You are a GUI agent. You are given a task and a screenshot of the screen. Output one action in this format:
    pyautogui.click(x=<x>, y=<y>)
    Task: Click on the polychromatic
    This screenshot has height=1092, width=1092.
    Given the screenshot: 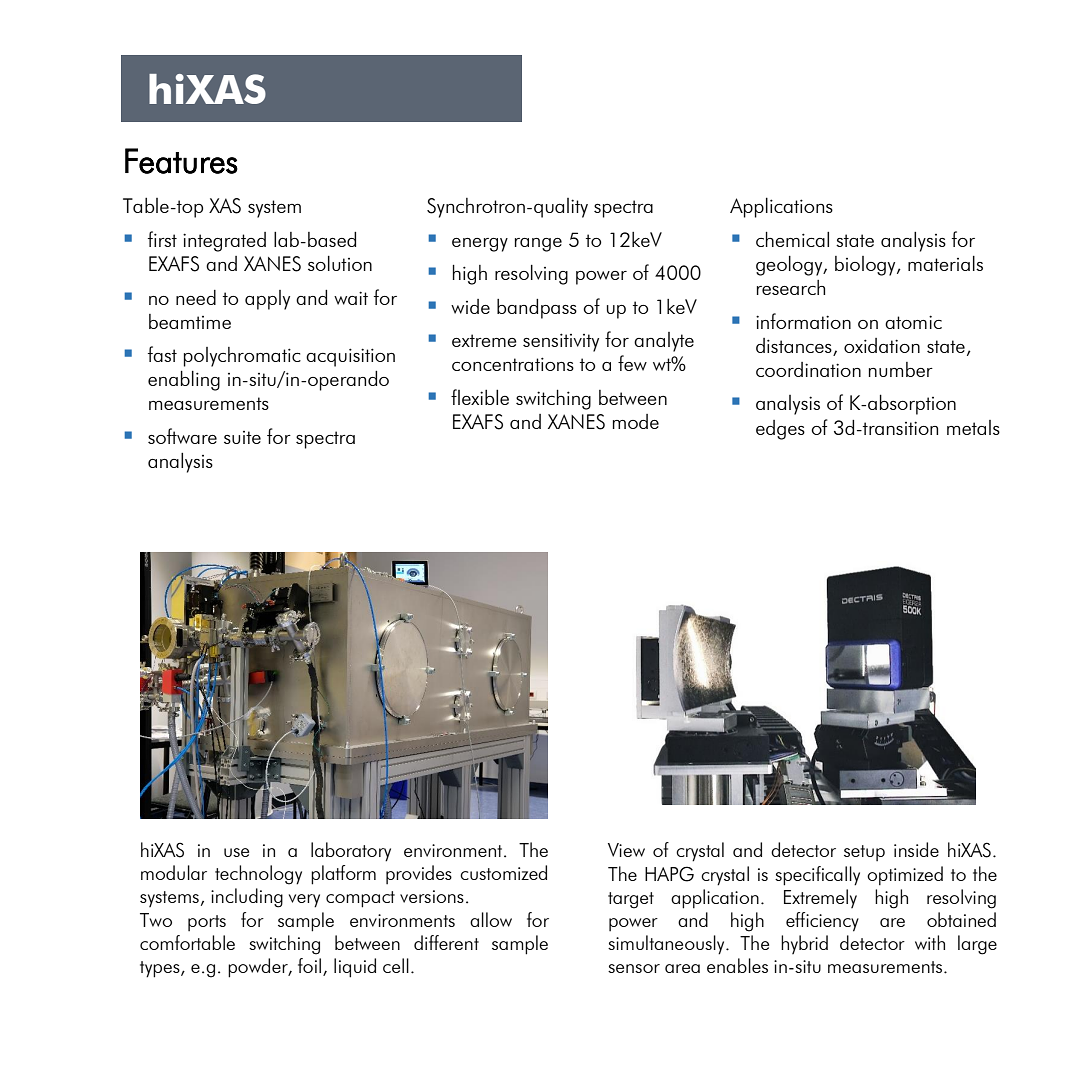 What is the action you would take?
    pyautogui.click(x=242, y=357)
